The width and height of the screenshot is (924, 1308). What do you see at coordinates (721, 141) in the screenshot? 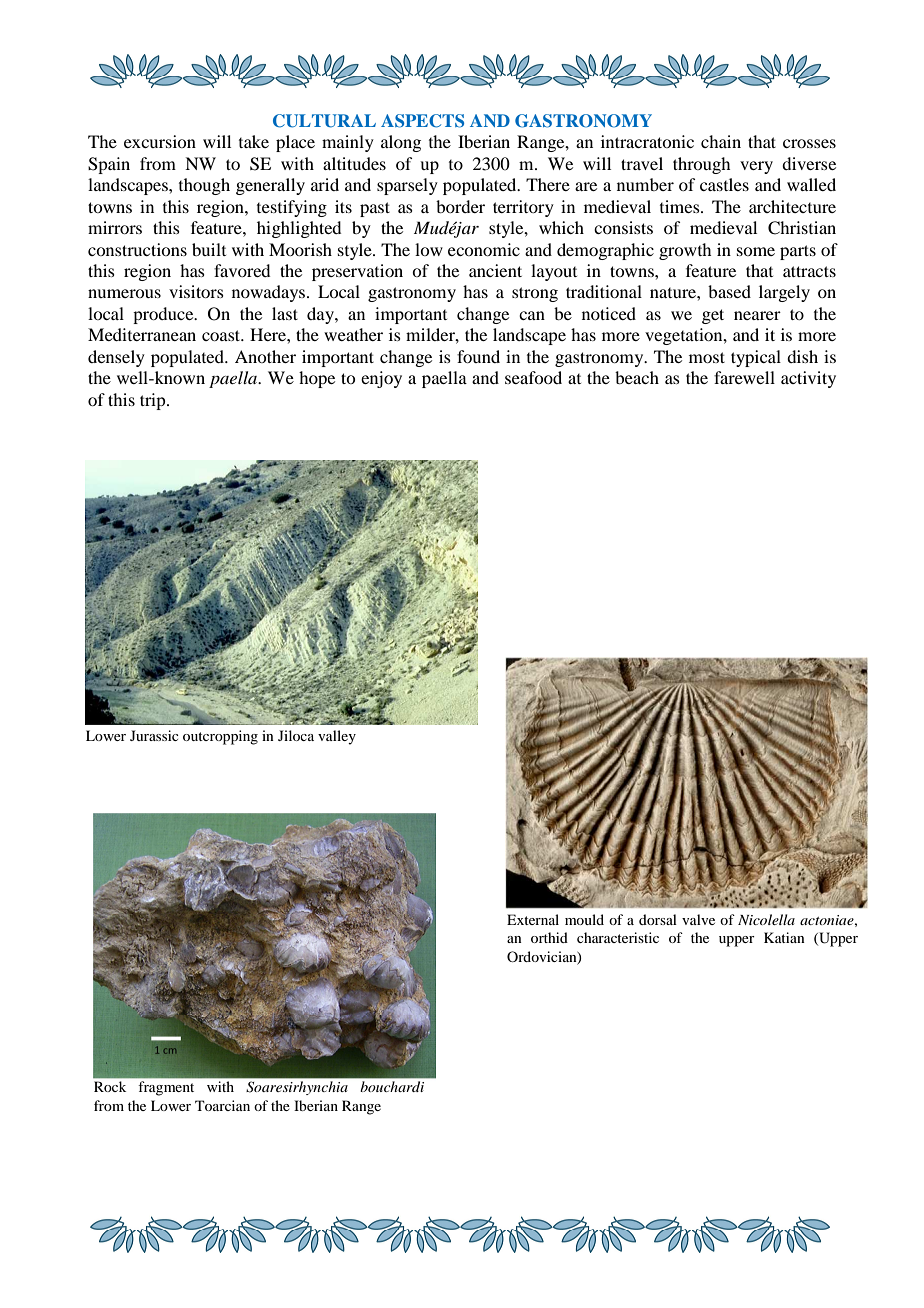
I see `chain` at bounding box center [721, 141].
